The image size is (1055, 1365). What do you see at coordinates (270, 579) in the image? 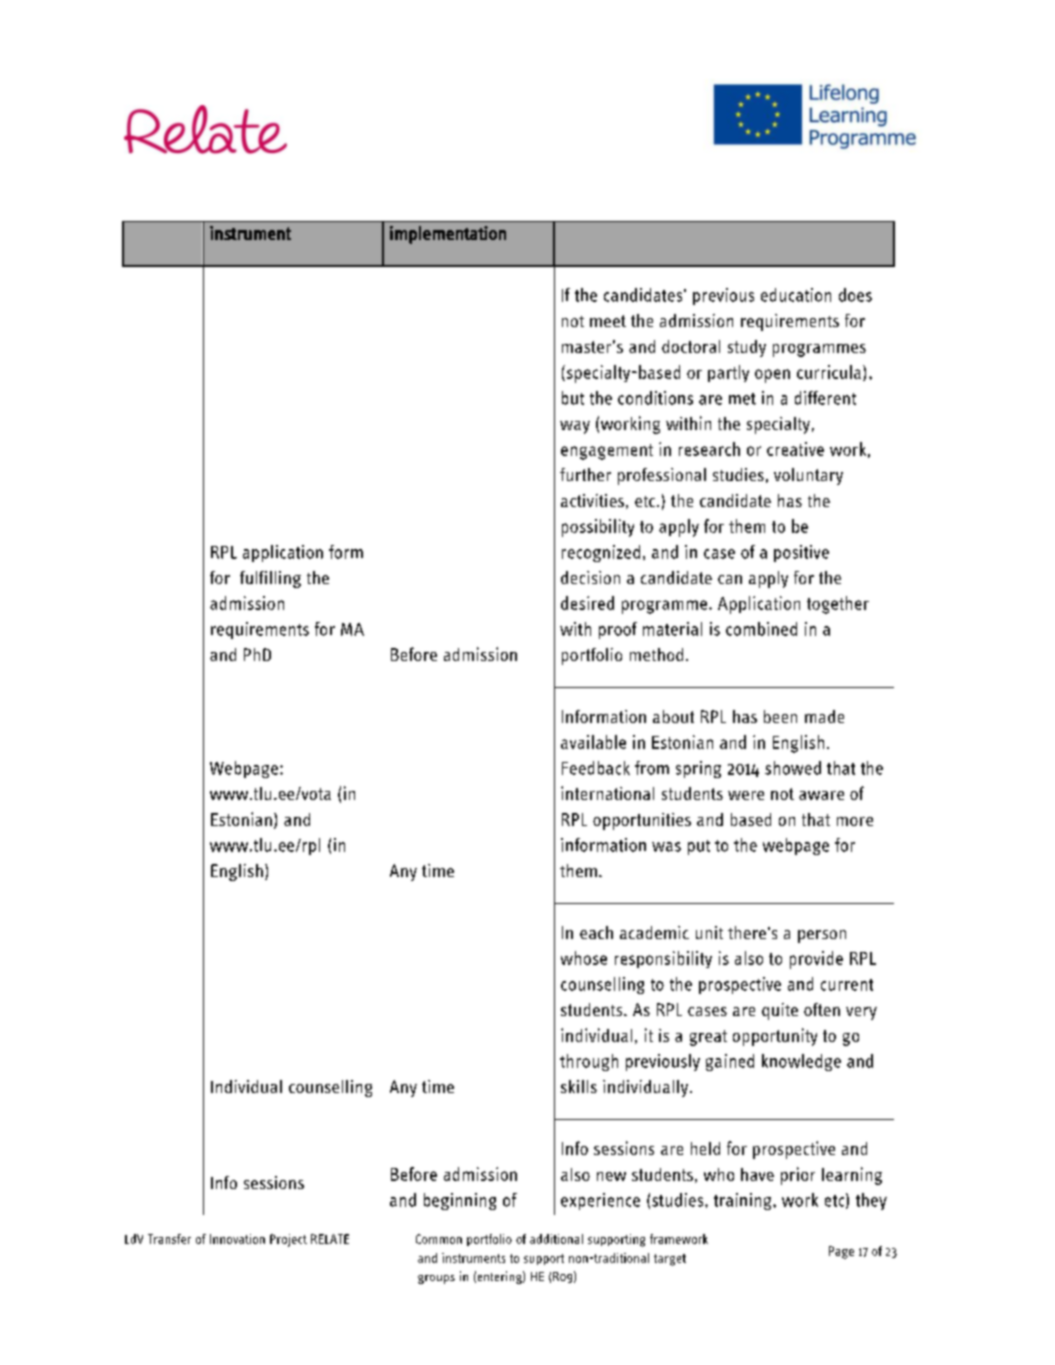
I see `fulfilling` at bounding box center [270, 579].
